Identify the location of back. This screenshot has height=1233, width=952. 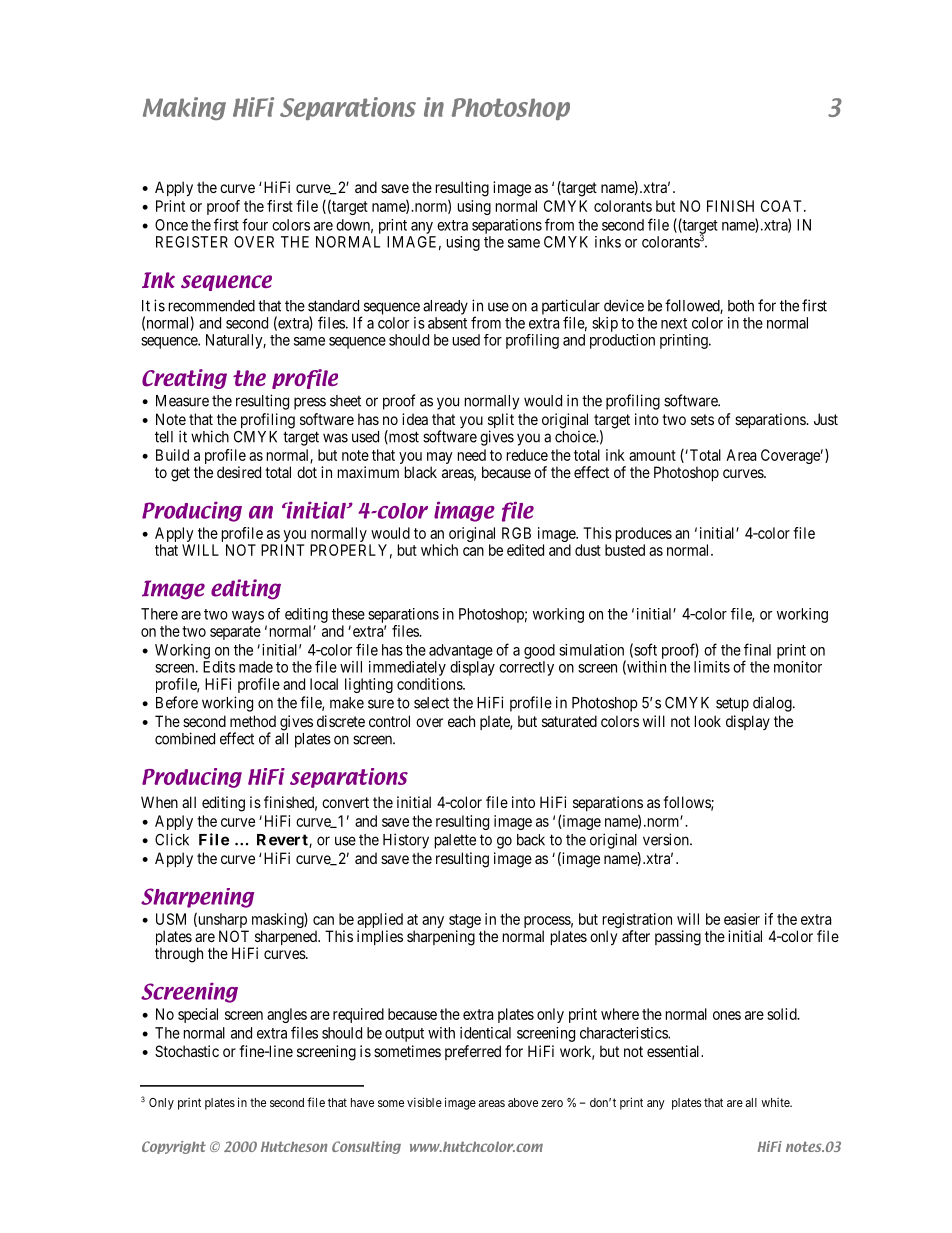
(531, 840).
